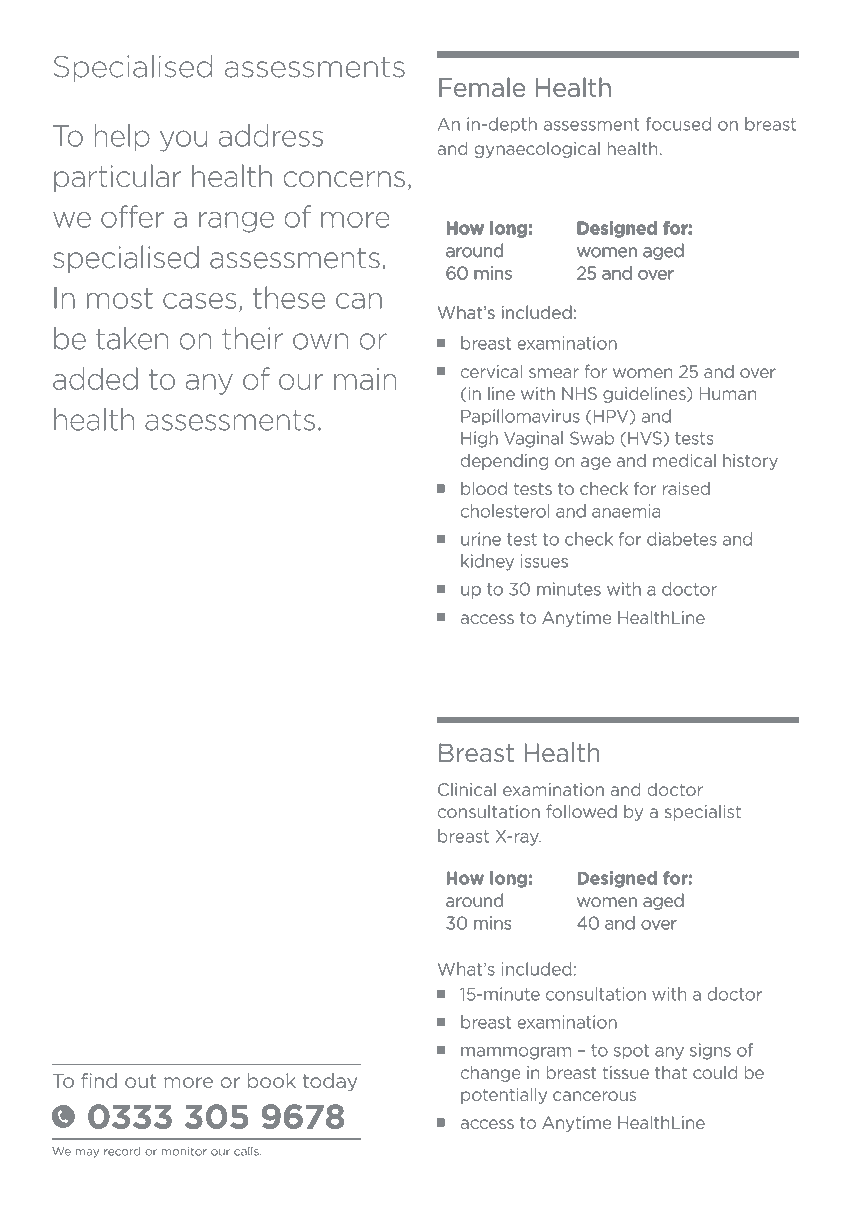 The height and width of the page is (1207, 851). Describe the element at coordinates (703, 813) in the page. I see `specialist` at that location.
